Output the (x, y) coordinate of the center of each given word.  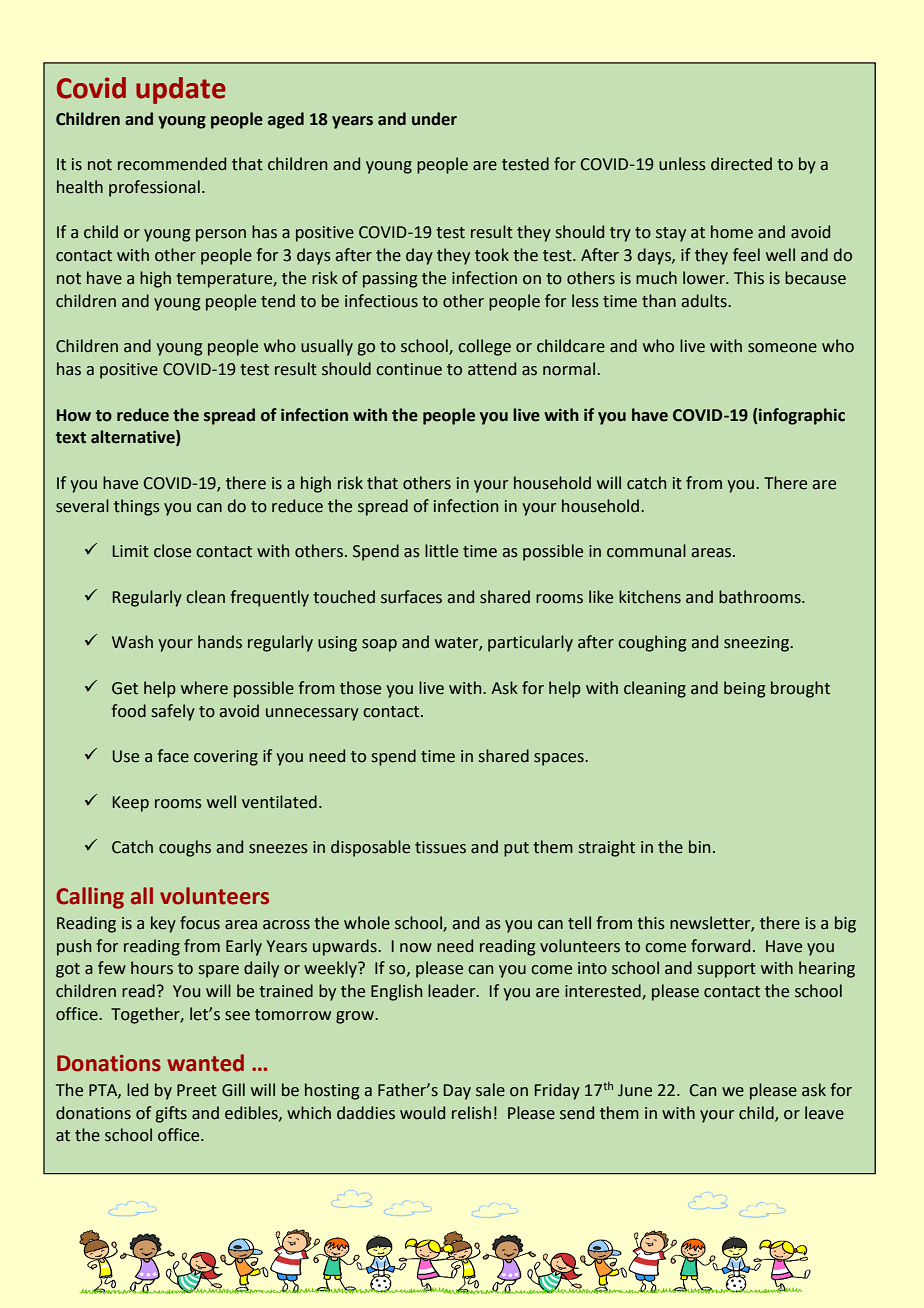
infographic (802, 416)
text (71, 438)
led (137, 1090)
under (434, 119)
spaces (560, 759)
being (744, 689)
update (181, 90)
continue (409, 369)
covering (226, 758)
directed (741, 164)
